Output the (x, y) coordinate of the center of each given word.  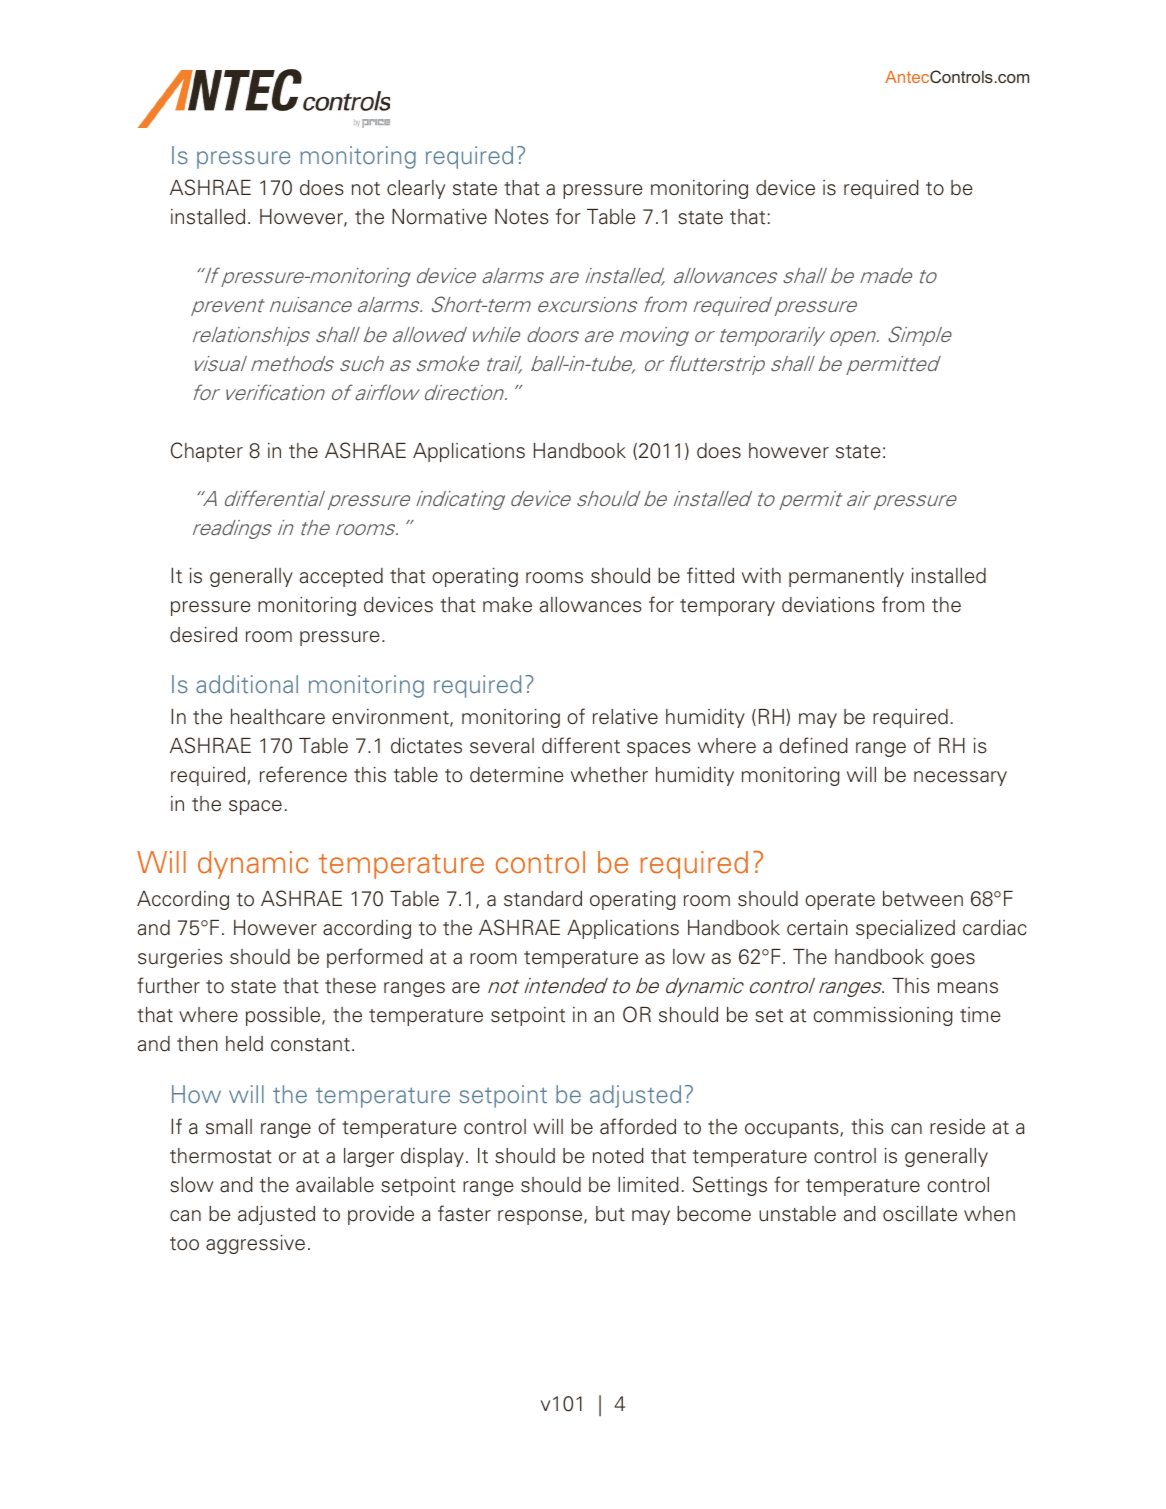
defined (813, 745)
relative (625, 717)
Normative (439, 217)
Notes (522, 217)
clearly (416, 189)
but (610, 1214)
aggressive (255, 1244)
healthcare (278, 717)
